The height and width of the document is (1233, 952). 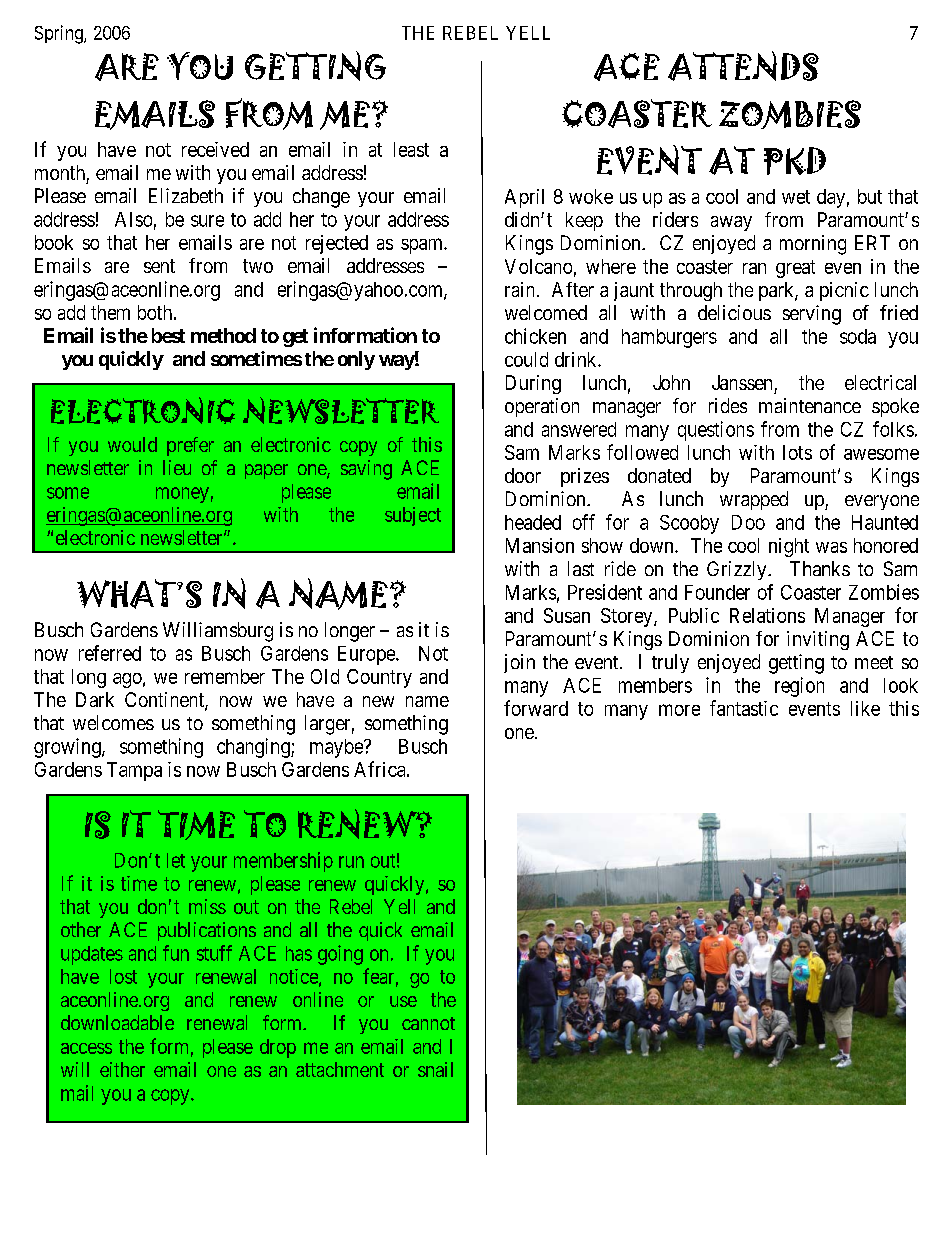 What do you see at coordinates (122, 1069) in the document?
I see `either` at bounding box center [122, 1069].
